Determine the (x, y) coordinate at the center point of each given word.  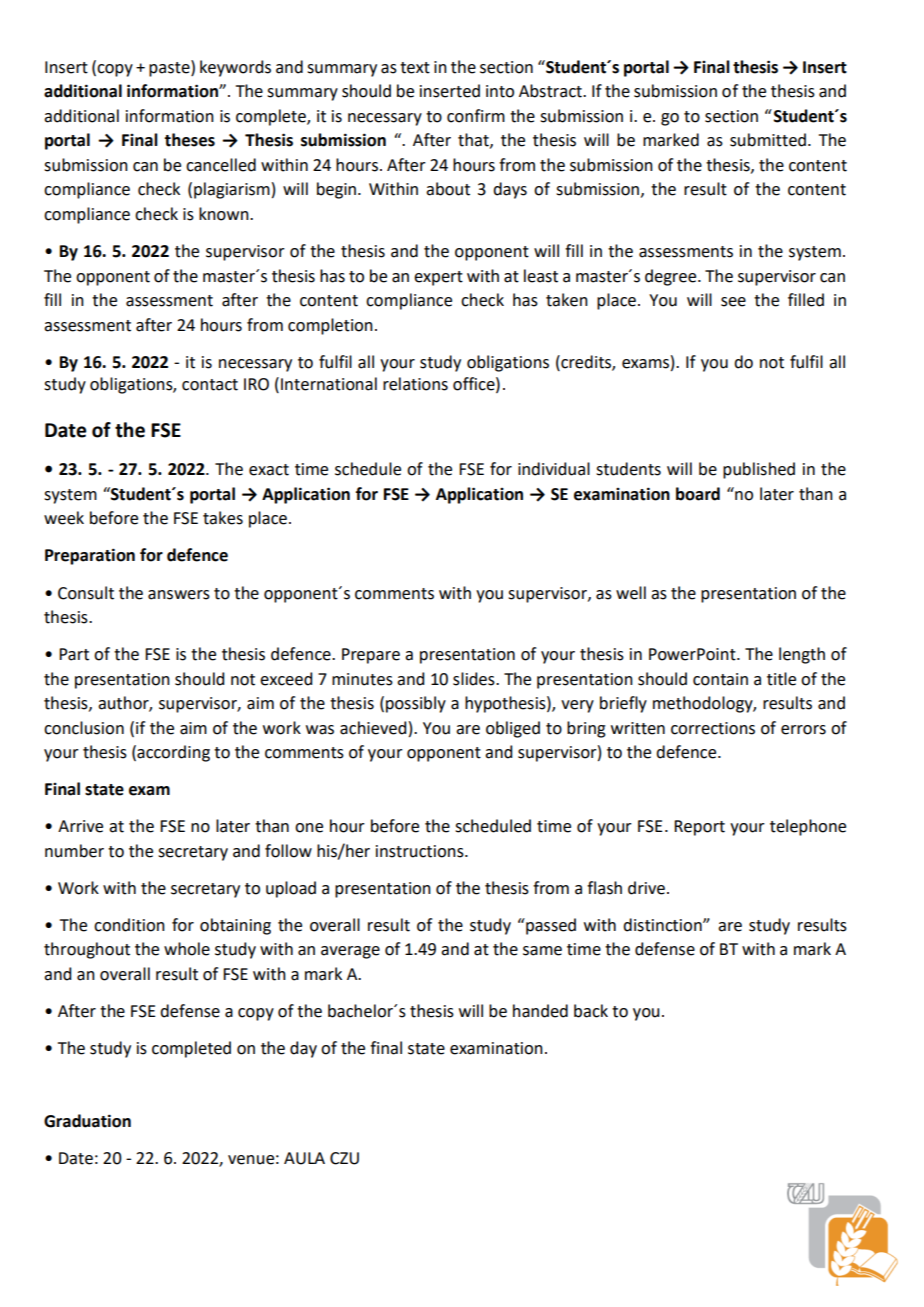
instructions (421, 851)
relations (415, 384)
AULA (304, 1158)
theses (189, 140)
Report (699, 828)
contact (210, 385)
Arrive (80, 826)
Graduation (87, 1121)
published (759, 470)
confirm (476, 116)
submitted (768, 140)
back (591, 1011)
